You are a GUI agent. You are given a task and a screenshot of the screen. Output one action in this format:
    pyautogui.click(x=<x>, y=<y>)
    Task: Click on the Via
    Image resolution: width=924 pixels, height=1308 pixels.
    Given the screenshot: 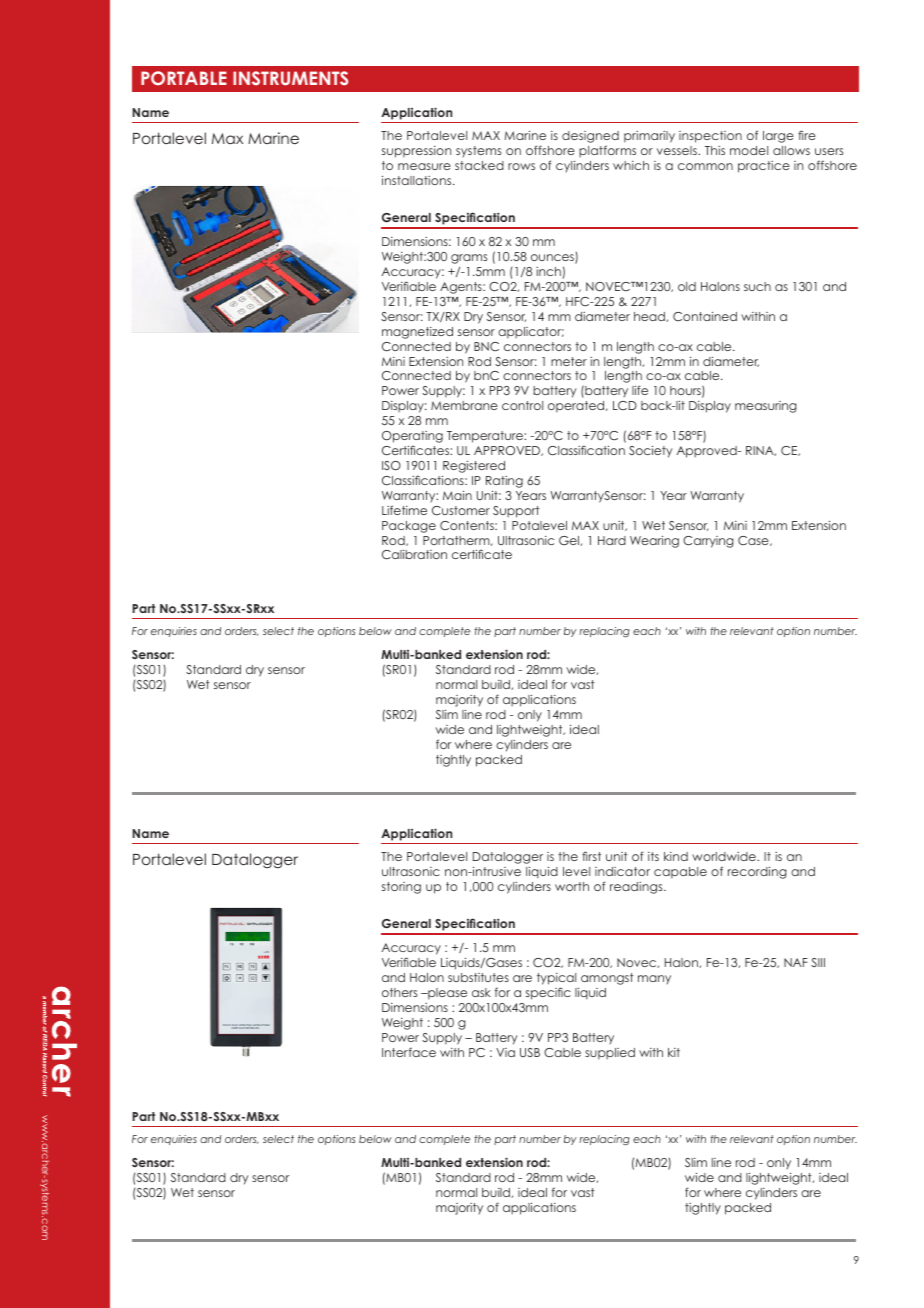 What is the action you would take?
    pyautogui.click(x=505, y=1052)
